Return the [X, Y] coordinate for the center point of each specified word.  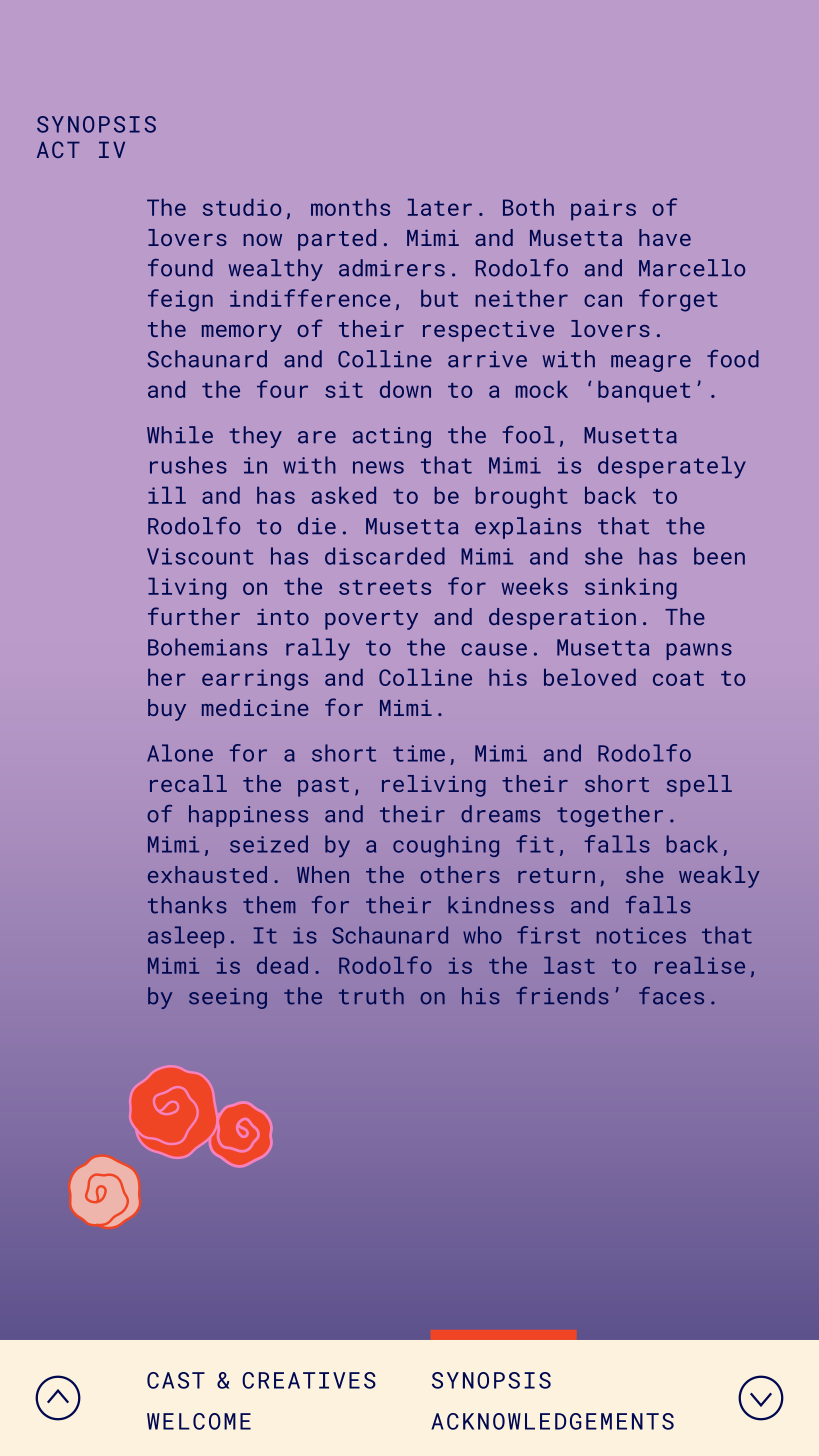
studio [242, 207]
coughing [446, 846]
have [665, 237]
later [440, 207]
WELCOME [199, 1421]
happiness [248, 816]
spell [699, 786]
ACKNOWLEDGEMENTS [552, 1421]
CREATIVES [309, 1380]
